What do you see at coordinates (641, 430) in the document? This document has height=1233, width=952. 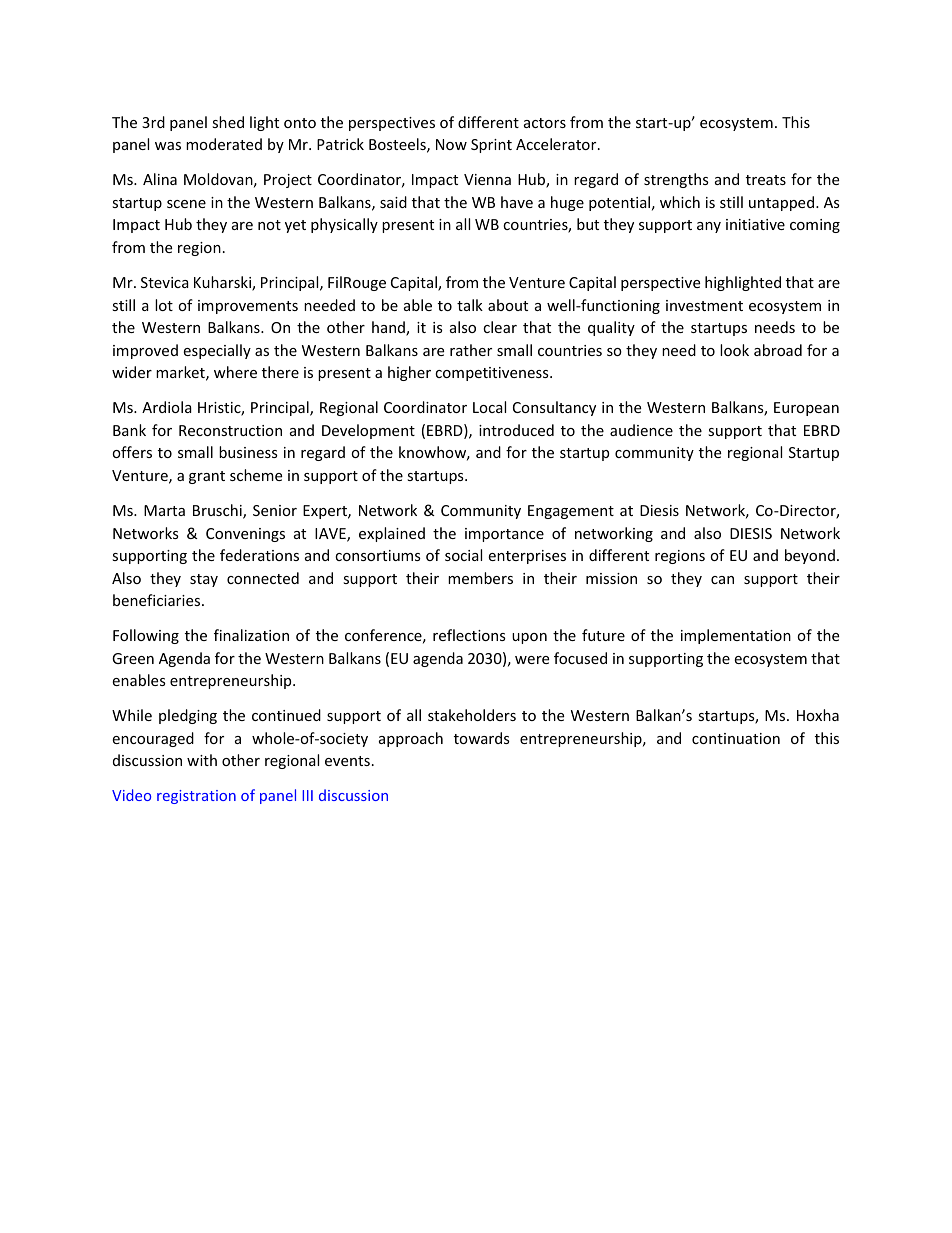 I see `audience` at bounding box center [641, 430].
